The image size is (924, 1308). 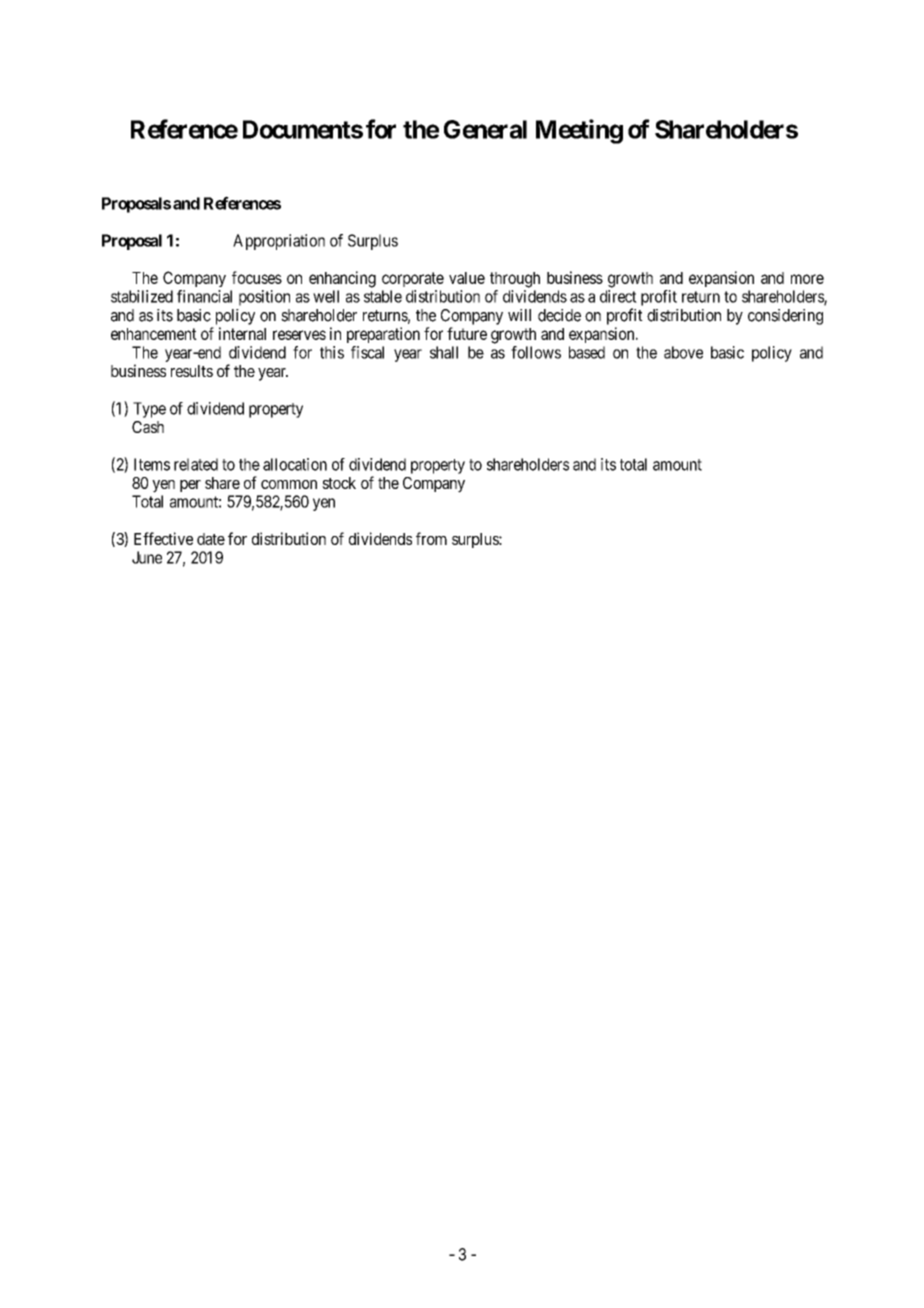 What do you see at coordinates (279, 242) in the page?
I see `Appropriation` at bounding box center [279, 242].
